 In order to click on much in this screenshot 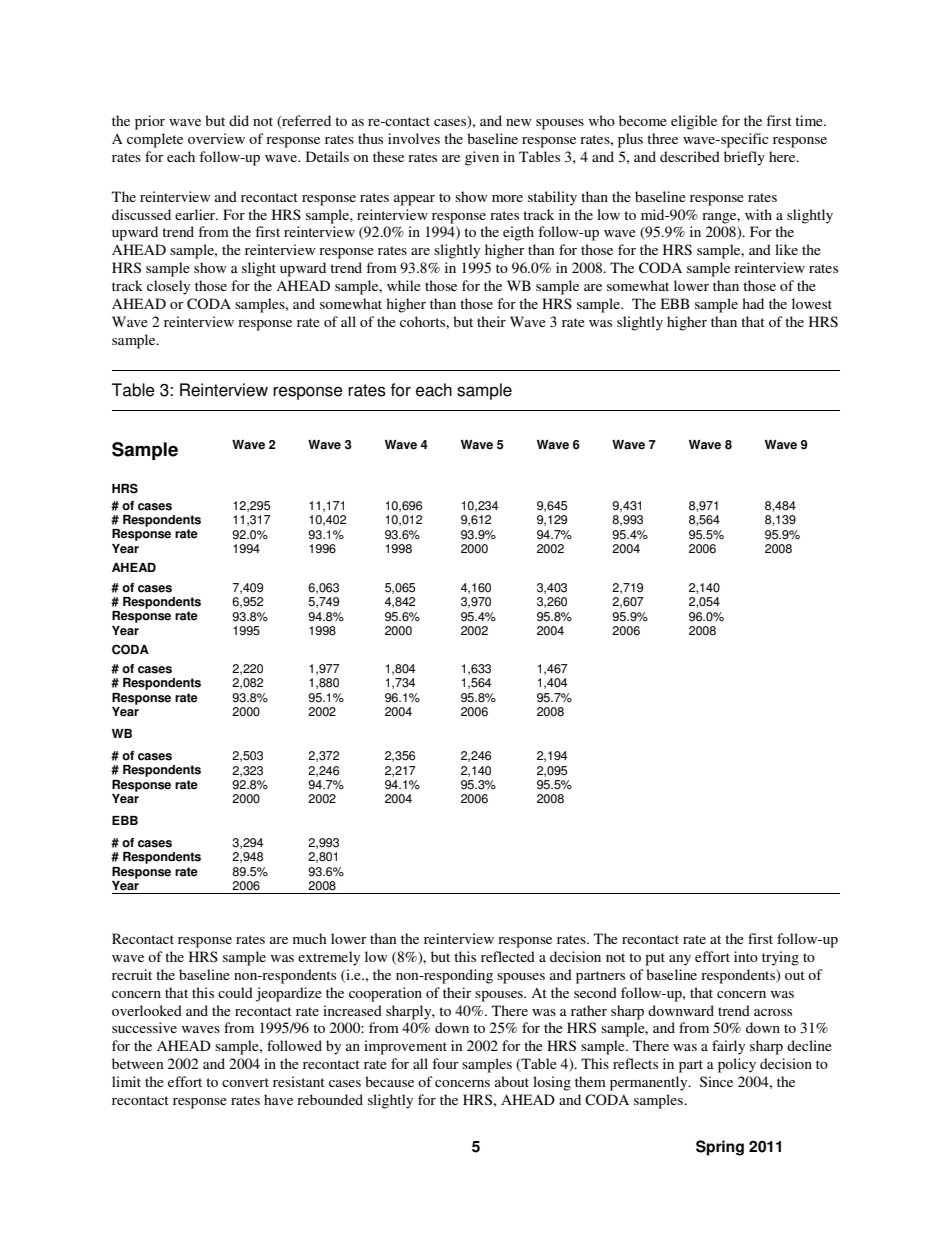, I will do `click(310, 938)`.
